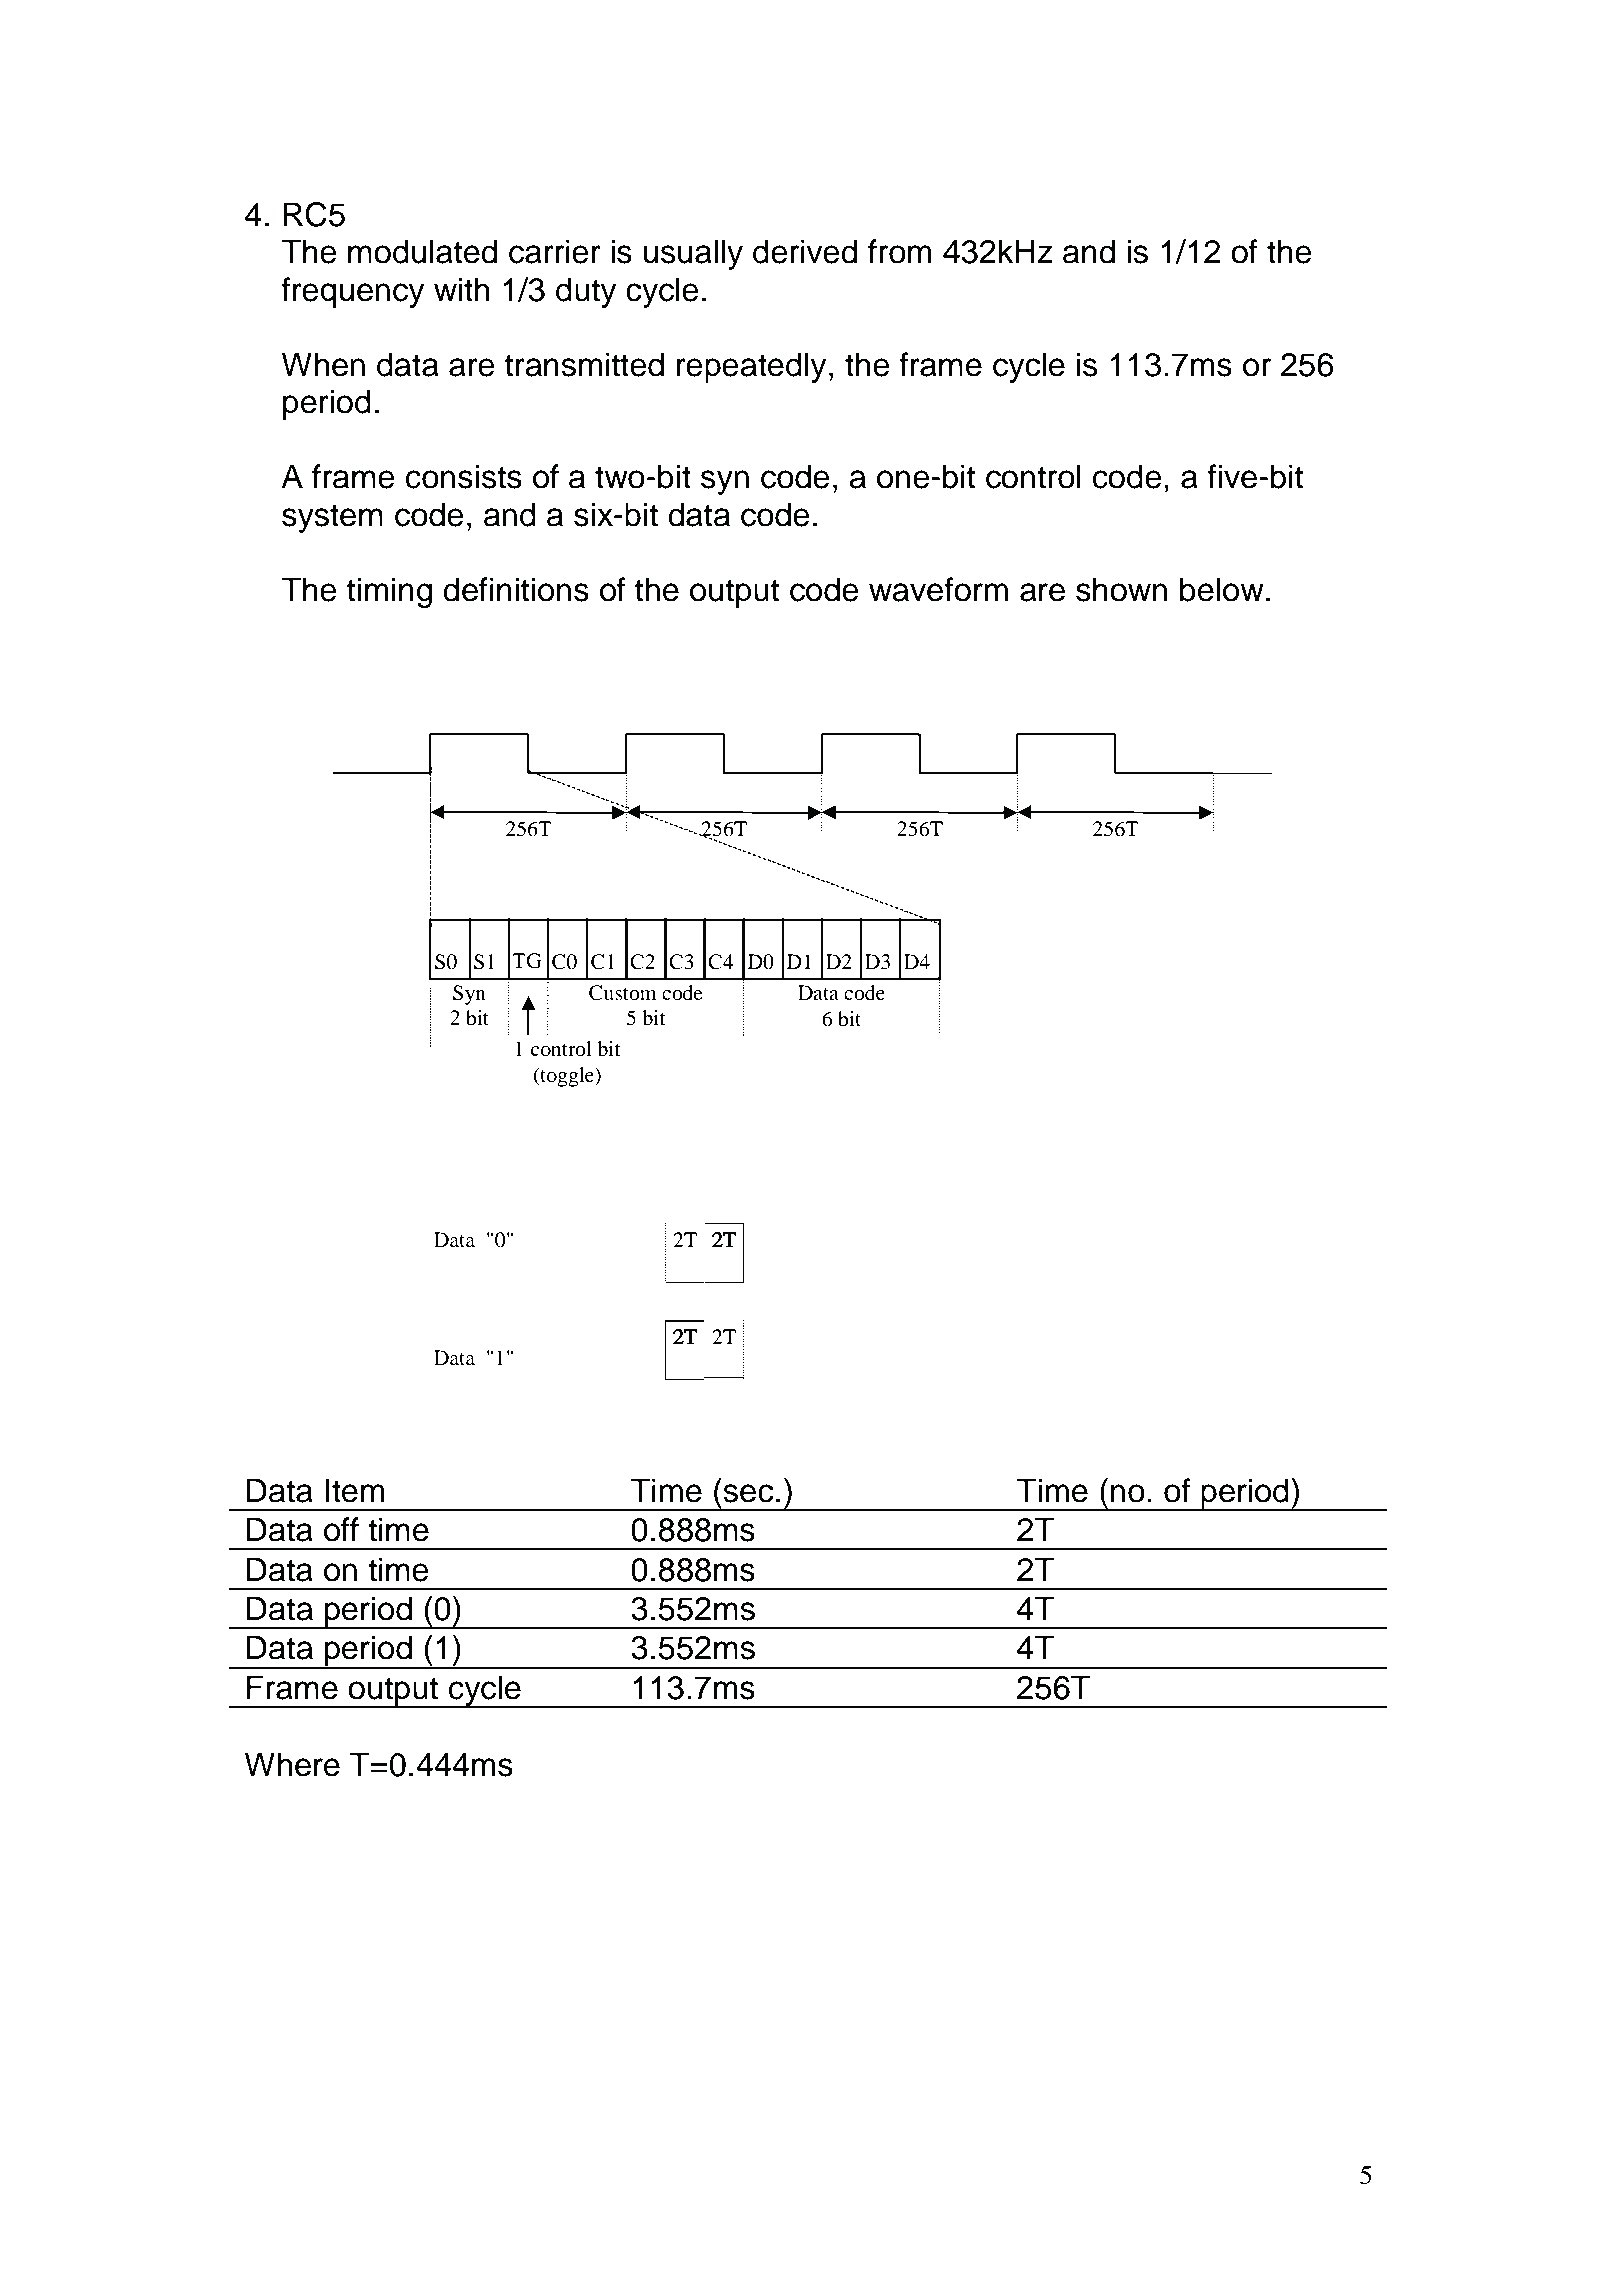 The image size is (1617, 2289). Describe the element at coordinates (938, 589) in the document. I see `waveform` at that location.
